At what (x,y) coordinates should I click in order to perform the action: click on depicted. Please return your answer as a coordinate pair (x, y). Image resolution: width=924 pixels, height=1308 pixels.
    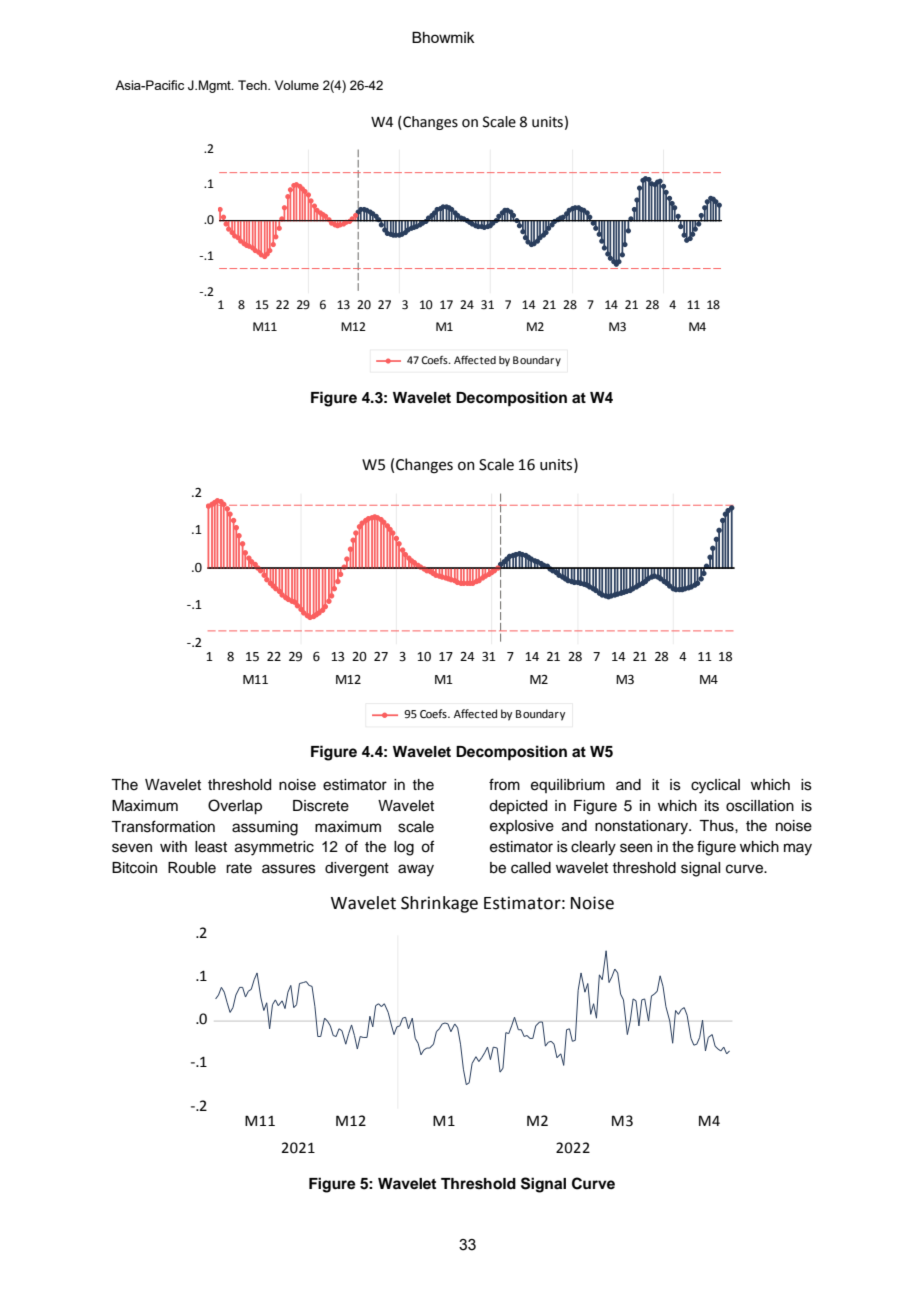
    Looking at the image, I should click on (518, 807).
